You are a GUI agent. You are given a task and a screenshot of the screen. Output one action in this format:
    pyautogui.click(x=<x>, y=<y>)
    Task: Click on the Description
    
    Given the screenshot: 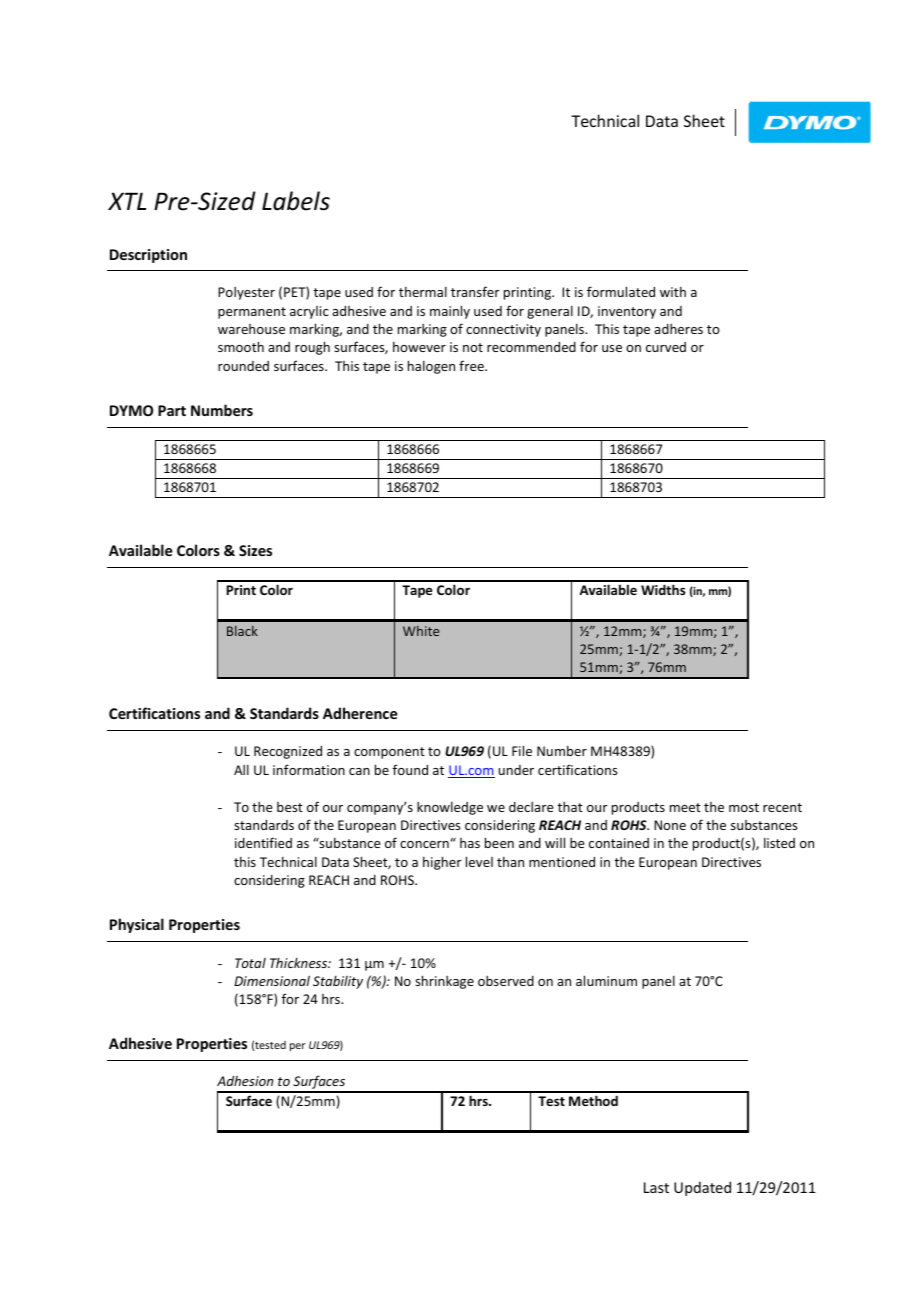 What is the action you would take?
    pyautogui.click(x=148, y=256)
